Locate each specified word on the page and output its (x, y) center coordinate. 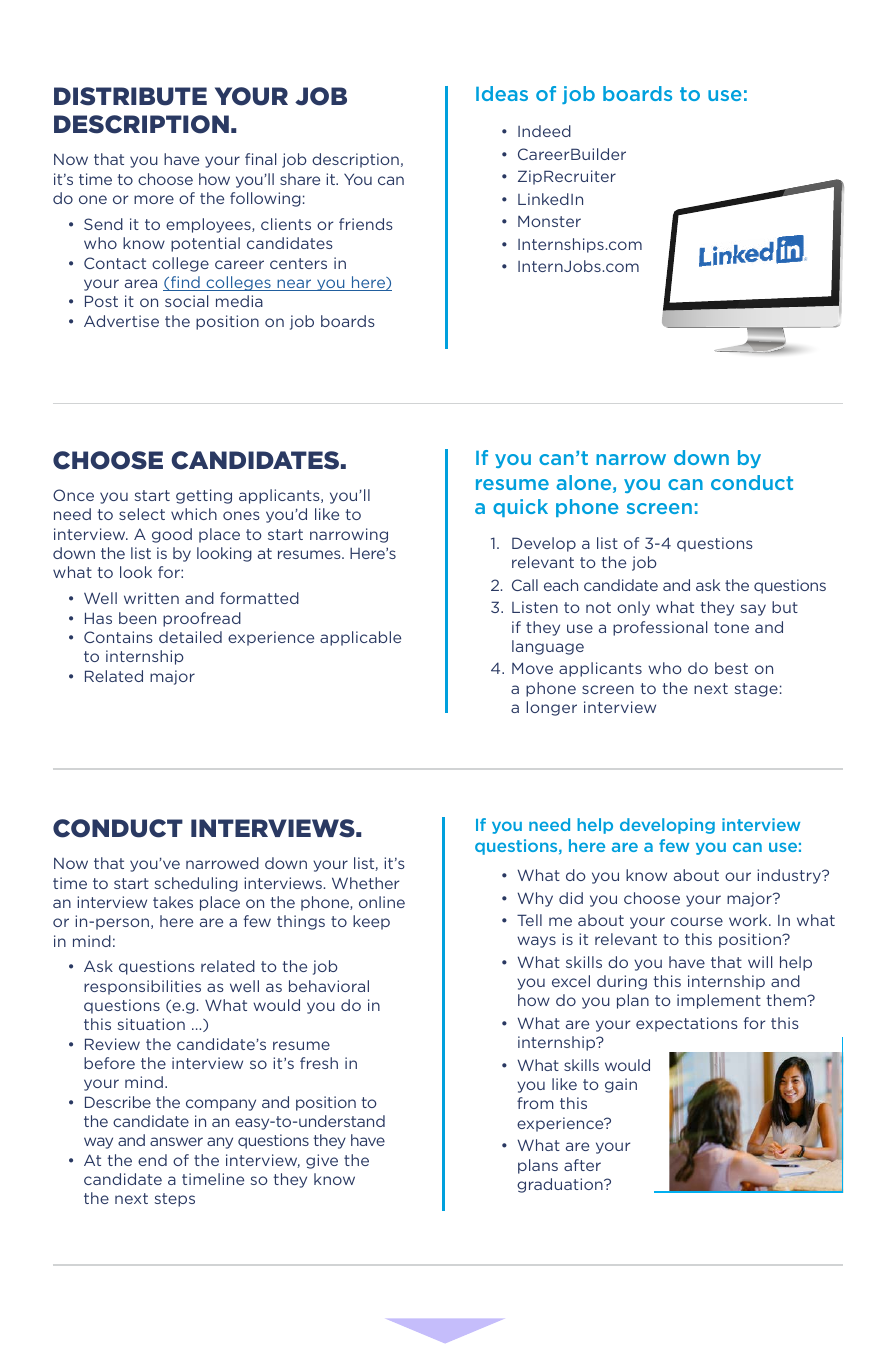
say (753, 610)
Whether (365, 883)
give (322, 1161)
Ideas (502, 93)
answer (176, 1141)
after (582, 1165)
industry (790, 876)
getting (204, 496)
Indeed (544, 131)
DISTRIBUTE (130, 96)
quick (520, 508)
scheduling (196, 884)
